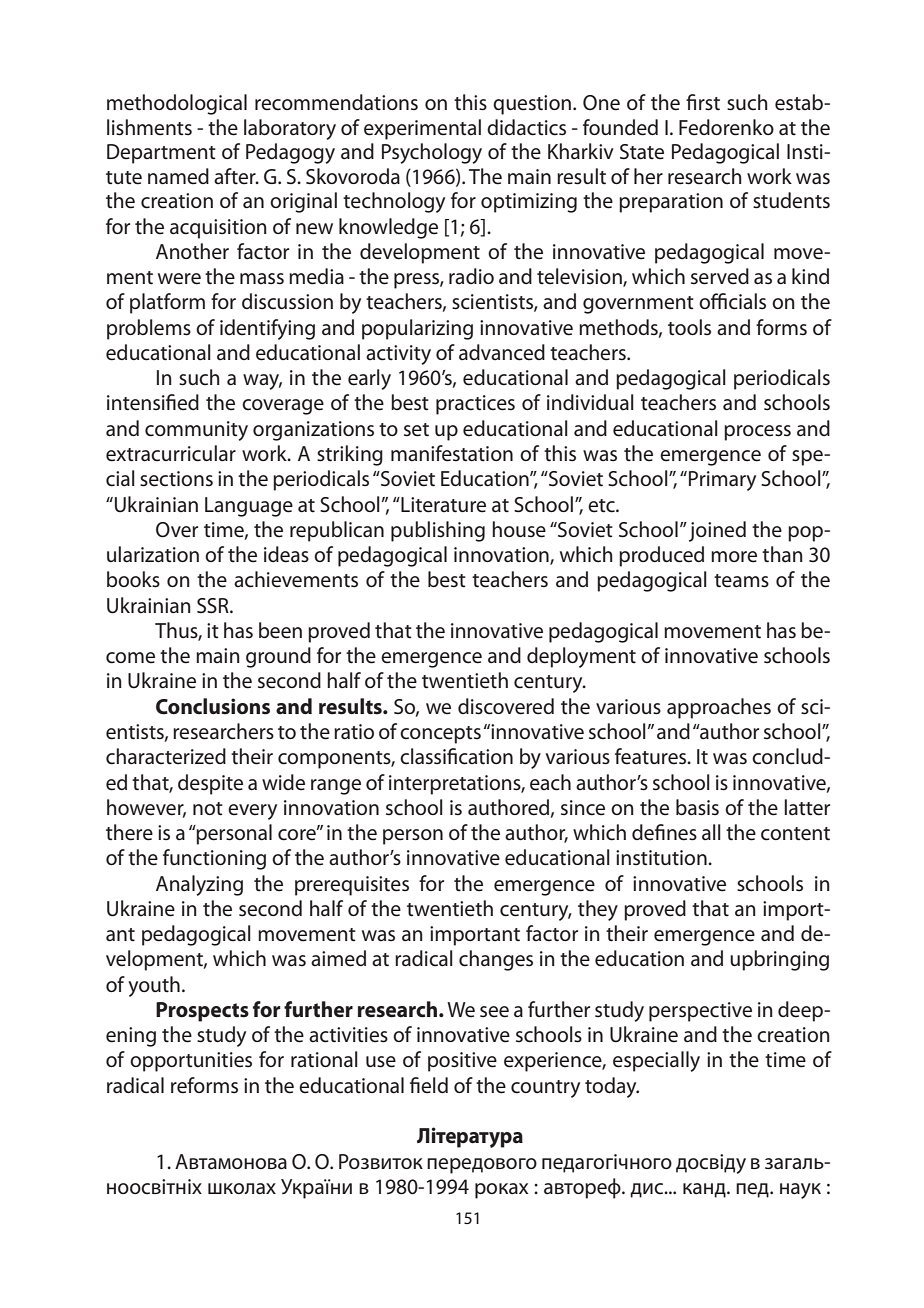 Image resolution: width=924 pixels, height=1308 pixels. What do you see at coordinates (196, 431) in the image?
I see `community` at bounding box center [196, 431].
